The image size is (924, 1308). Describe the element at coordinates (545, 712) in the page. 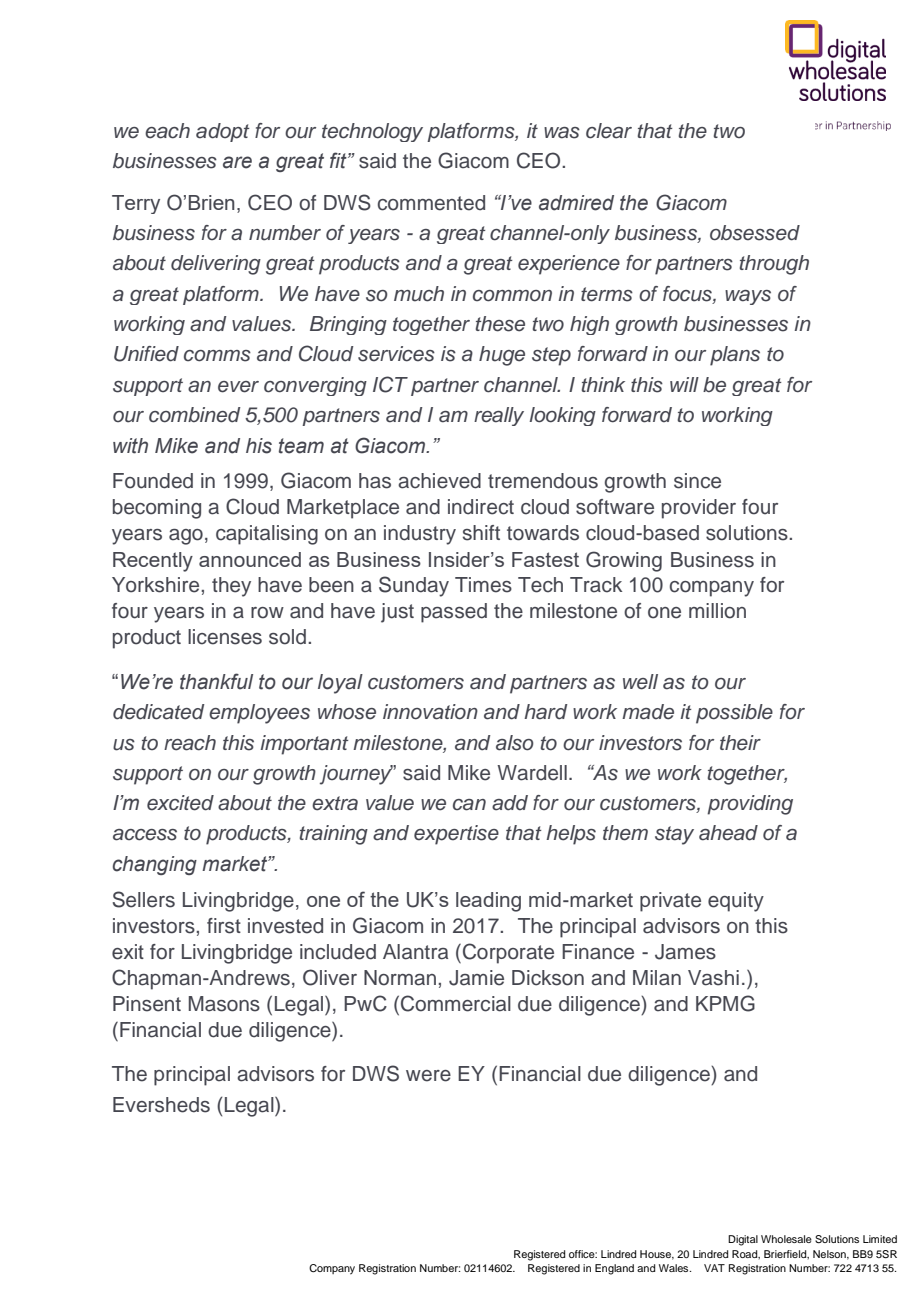

I see `hard` at that location.
